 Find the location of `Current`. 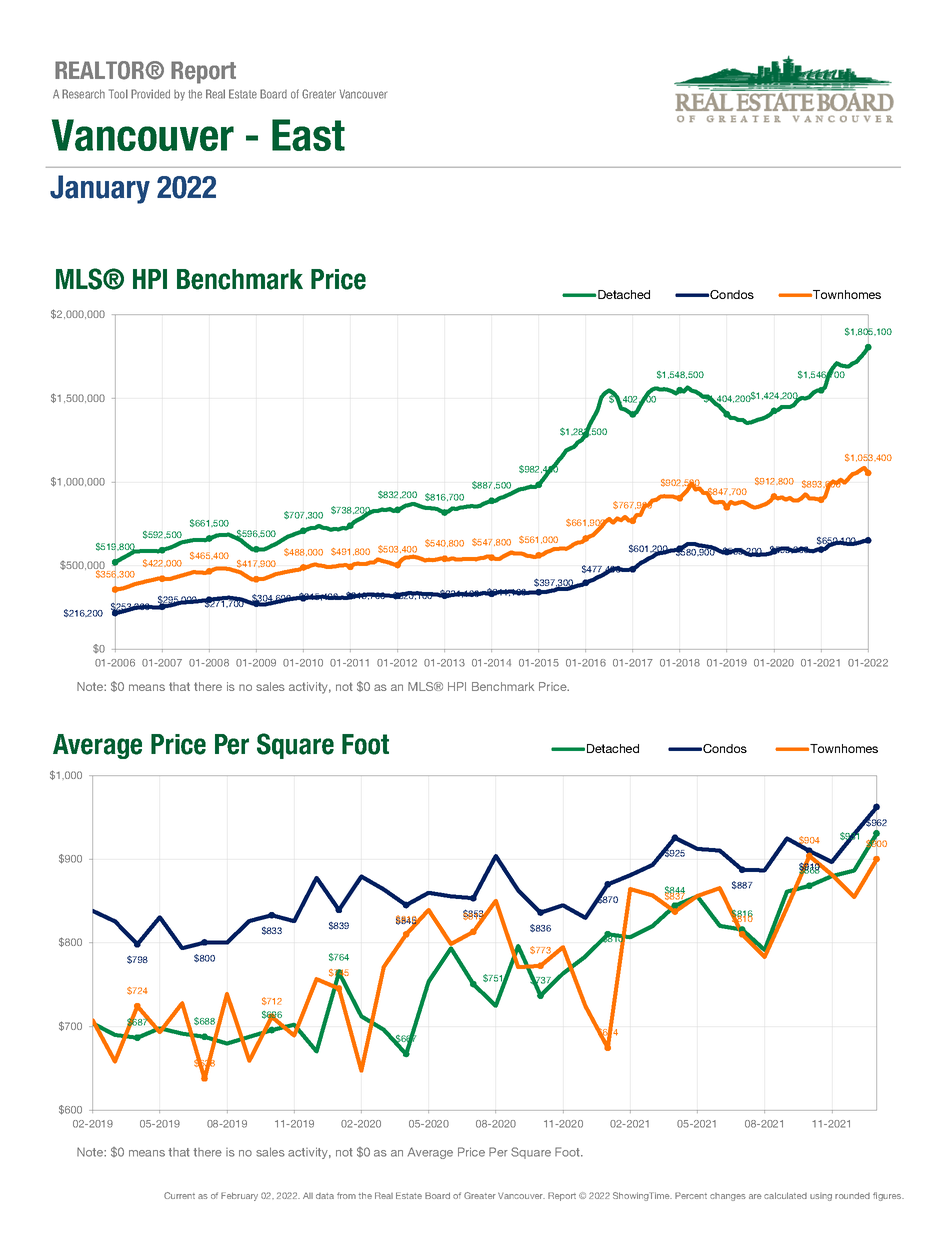

Current is located at coordinates (179, 1195).
